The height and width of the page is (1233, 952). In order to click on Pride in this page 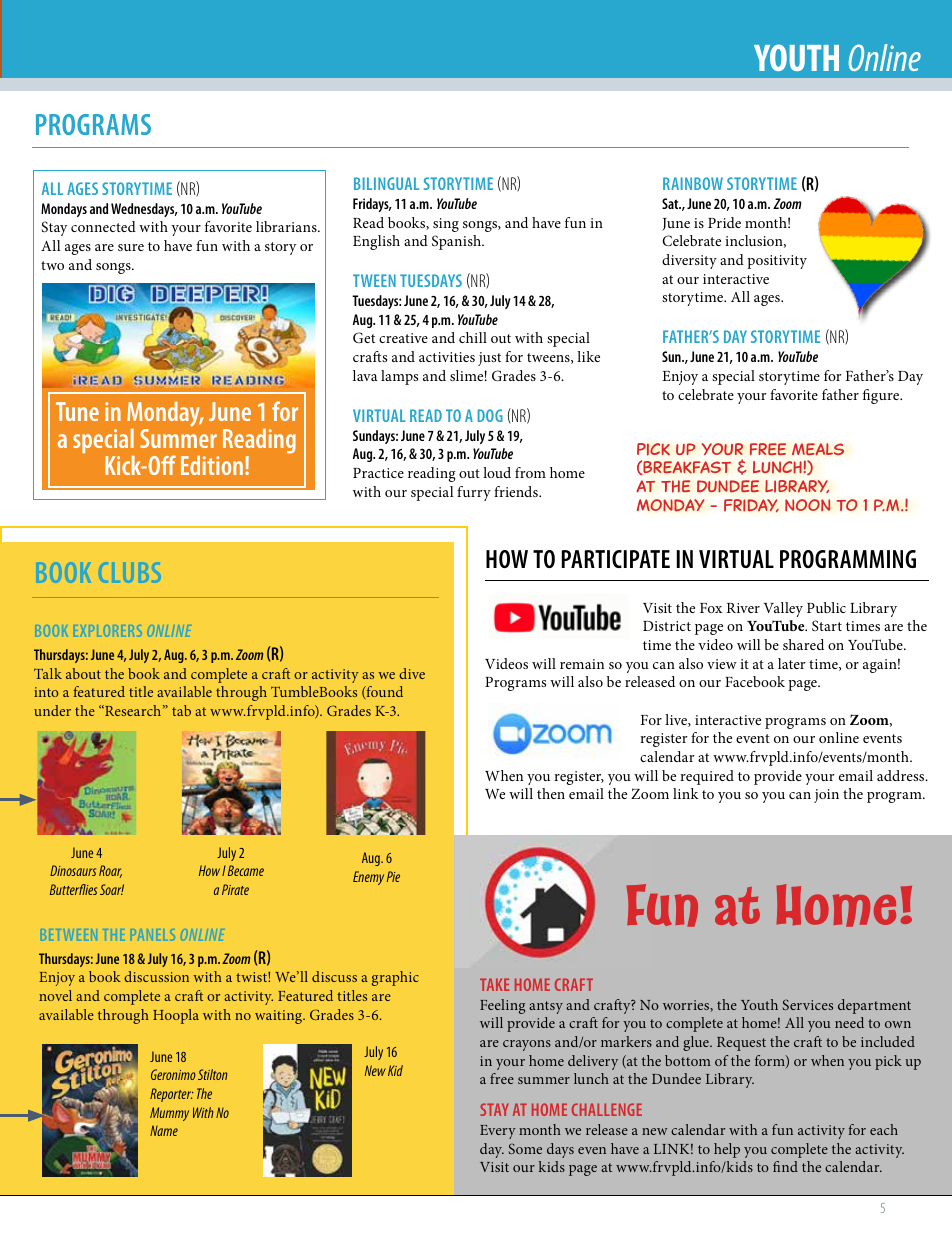, I will do `click(724, 222)`.
